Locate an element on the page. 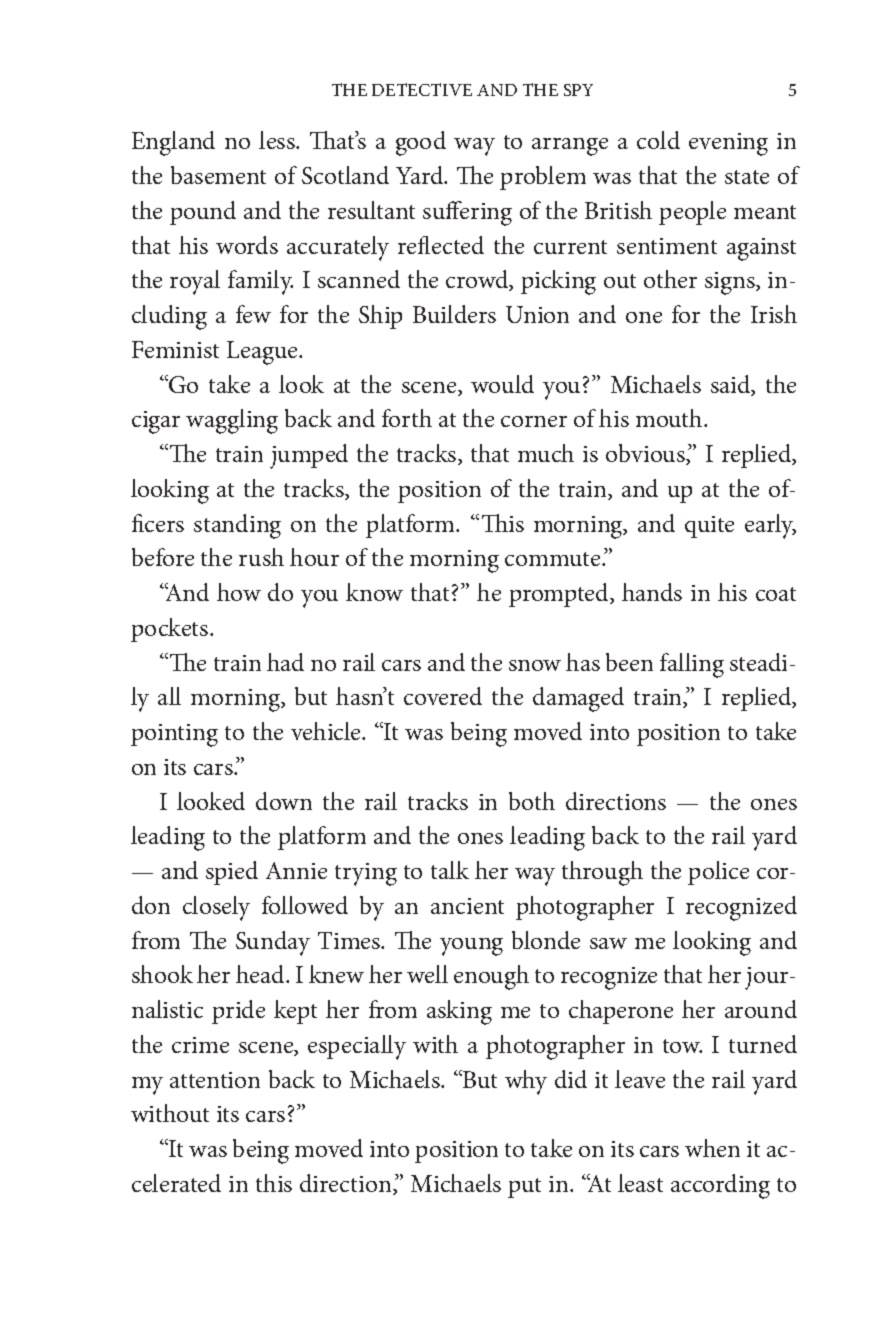 This page has width=896, height=1334. evening is located at coordinates (728, 144).
